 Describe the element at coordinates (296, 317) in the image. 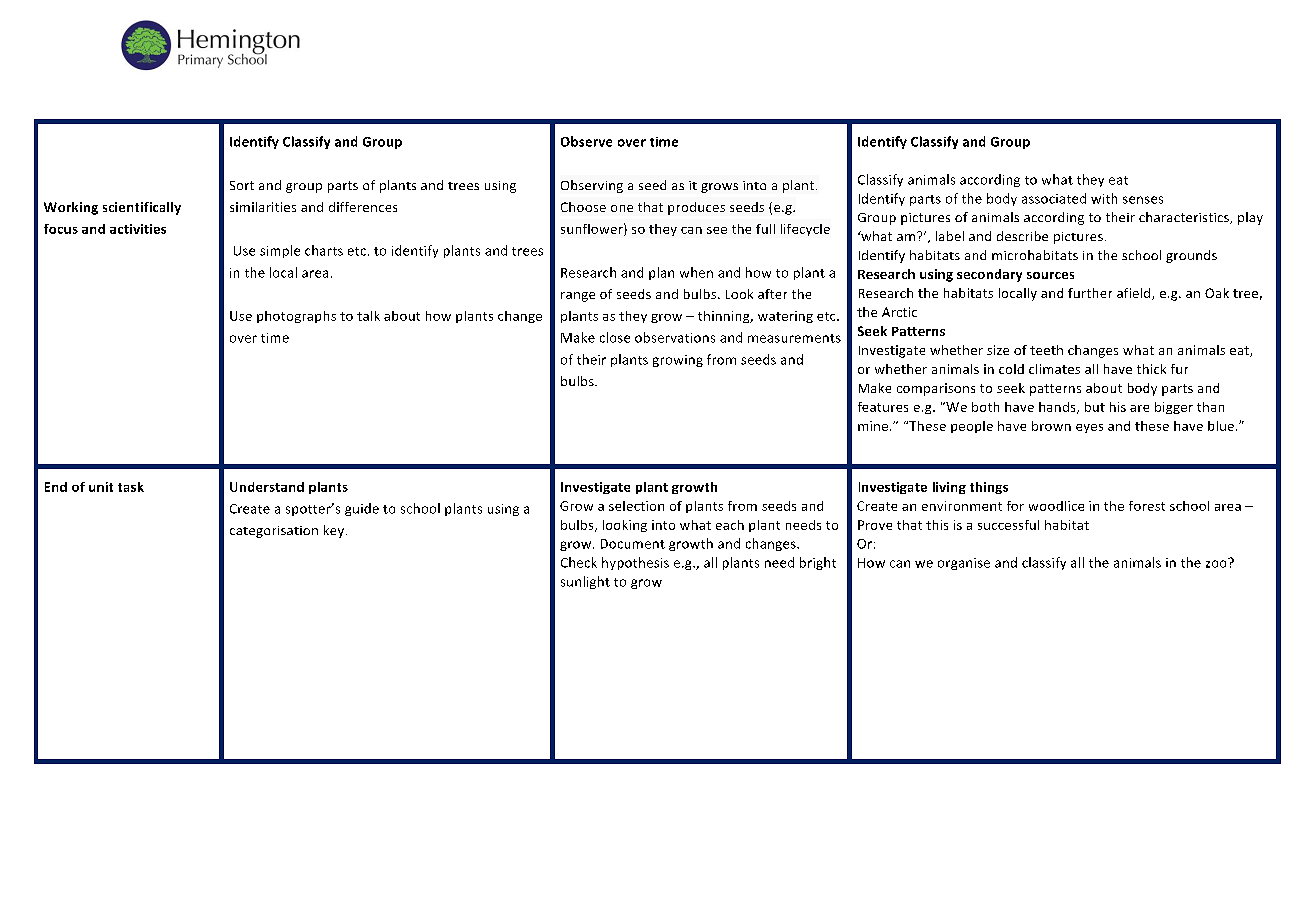

I see `photographs` at that location.
